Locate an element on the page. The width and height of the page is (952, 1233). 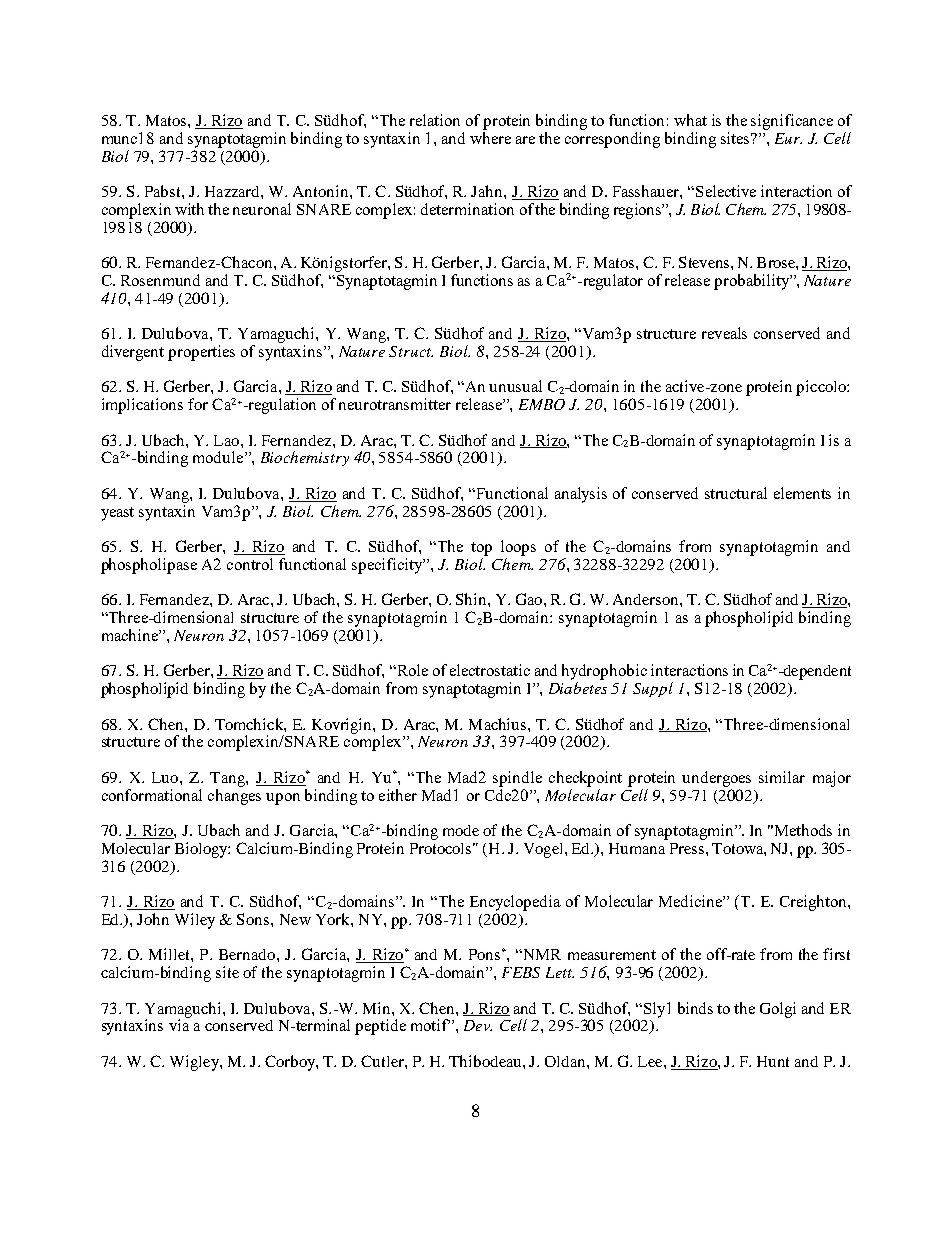
significance is located at coordinates (792, 122).
